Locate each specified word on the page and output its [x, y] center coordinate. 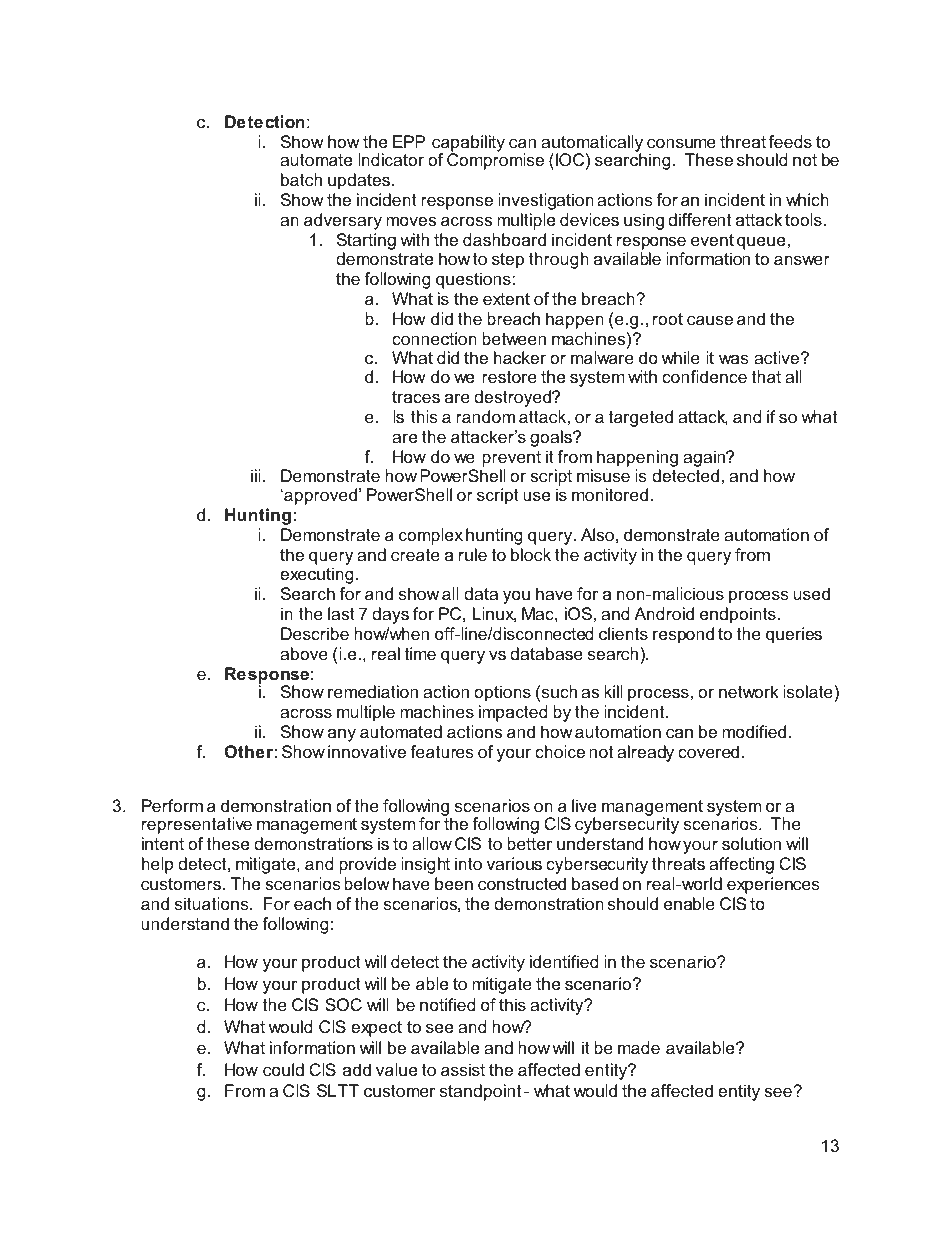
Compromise [495, 161]
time [420, 653]
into [468, 863]
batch [301, 179]
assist [463, 1069]
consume [681, 143]
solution [751, 843]
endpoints [738, 615]
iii [255, 475]
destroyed [514, 398]
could [283, 1069]
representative [197, 825]
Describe [315, 633]
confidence [704, 376]
